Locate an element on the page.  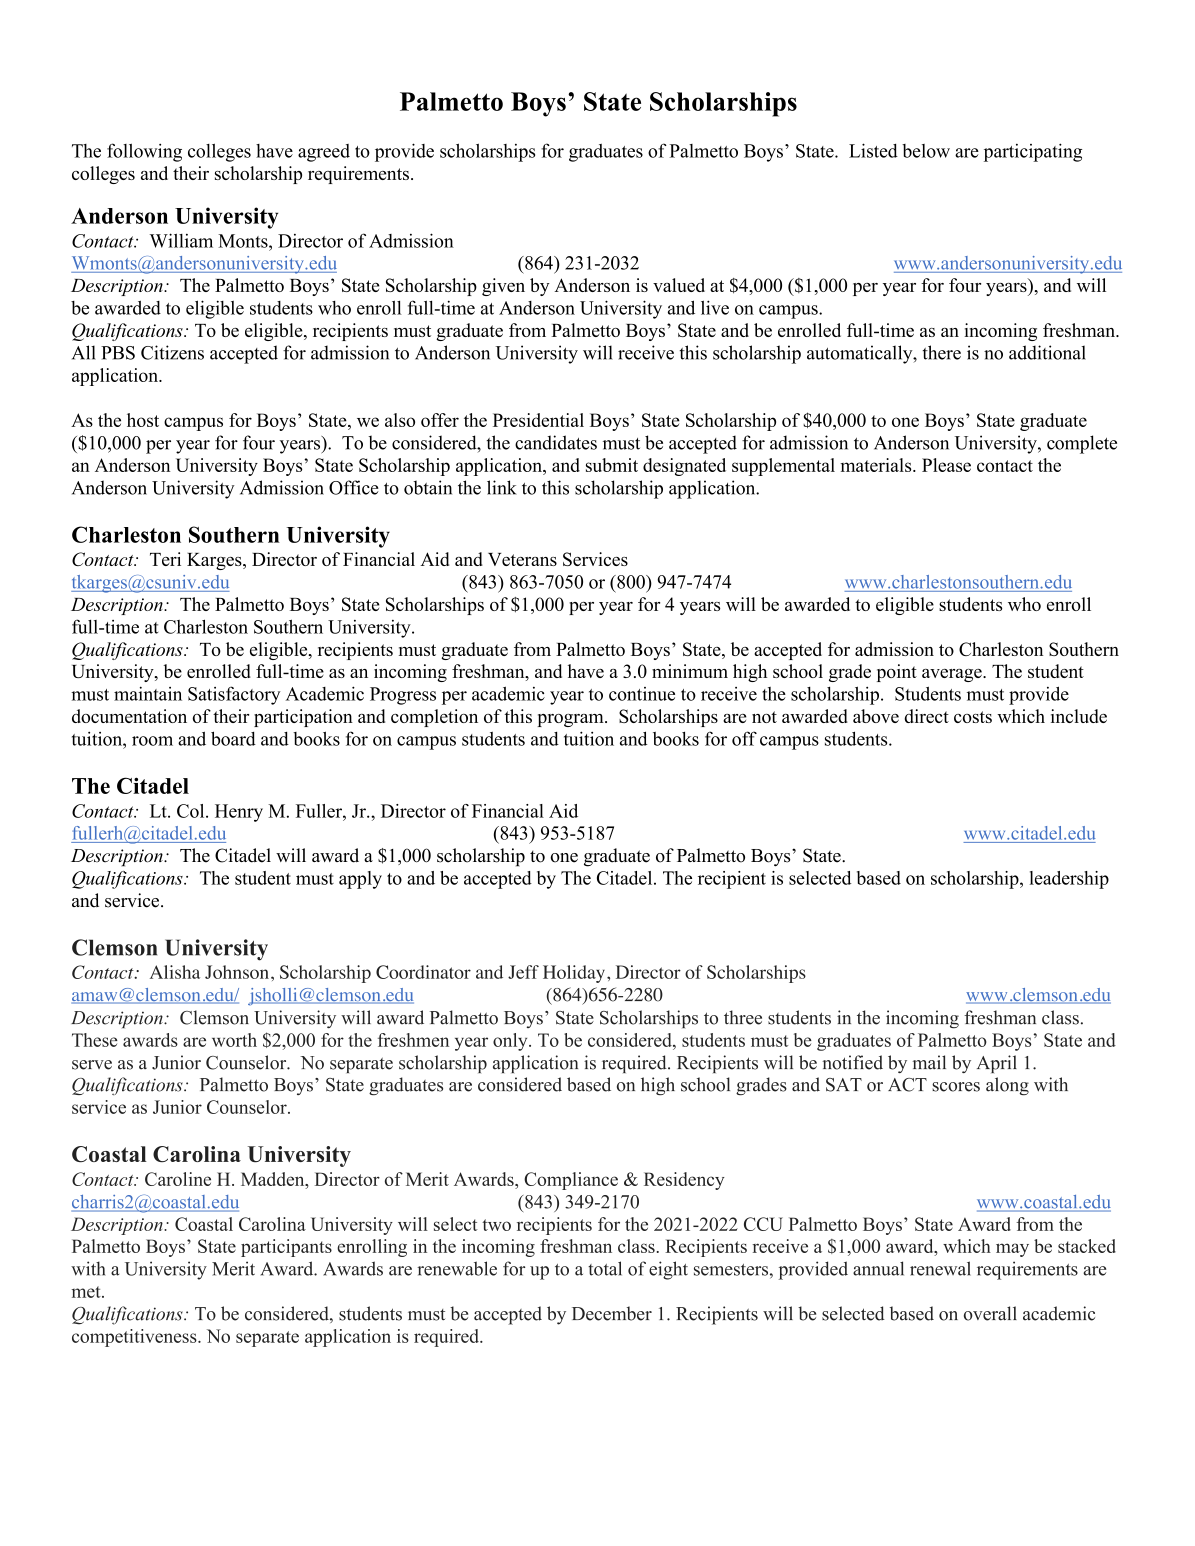
Please is located at coordinates (946, 465).
